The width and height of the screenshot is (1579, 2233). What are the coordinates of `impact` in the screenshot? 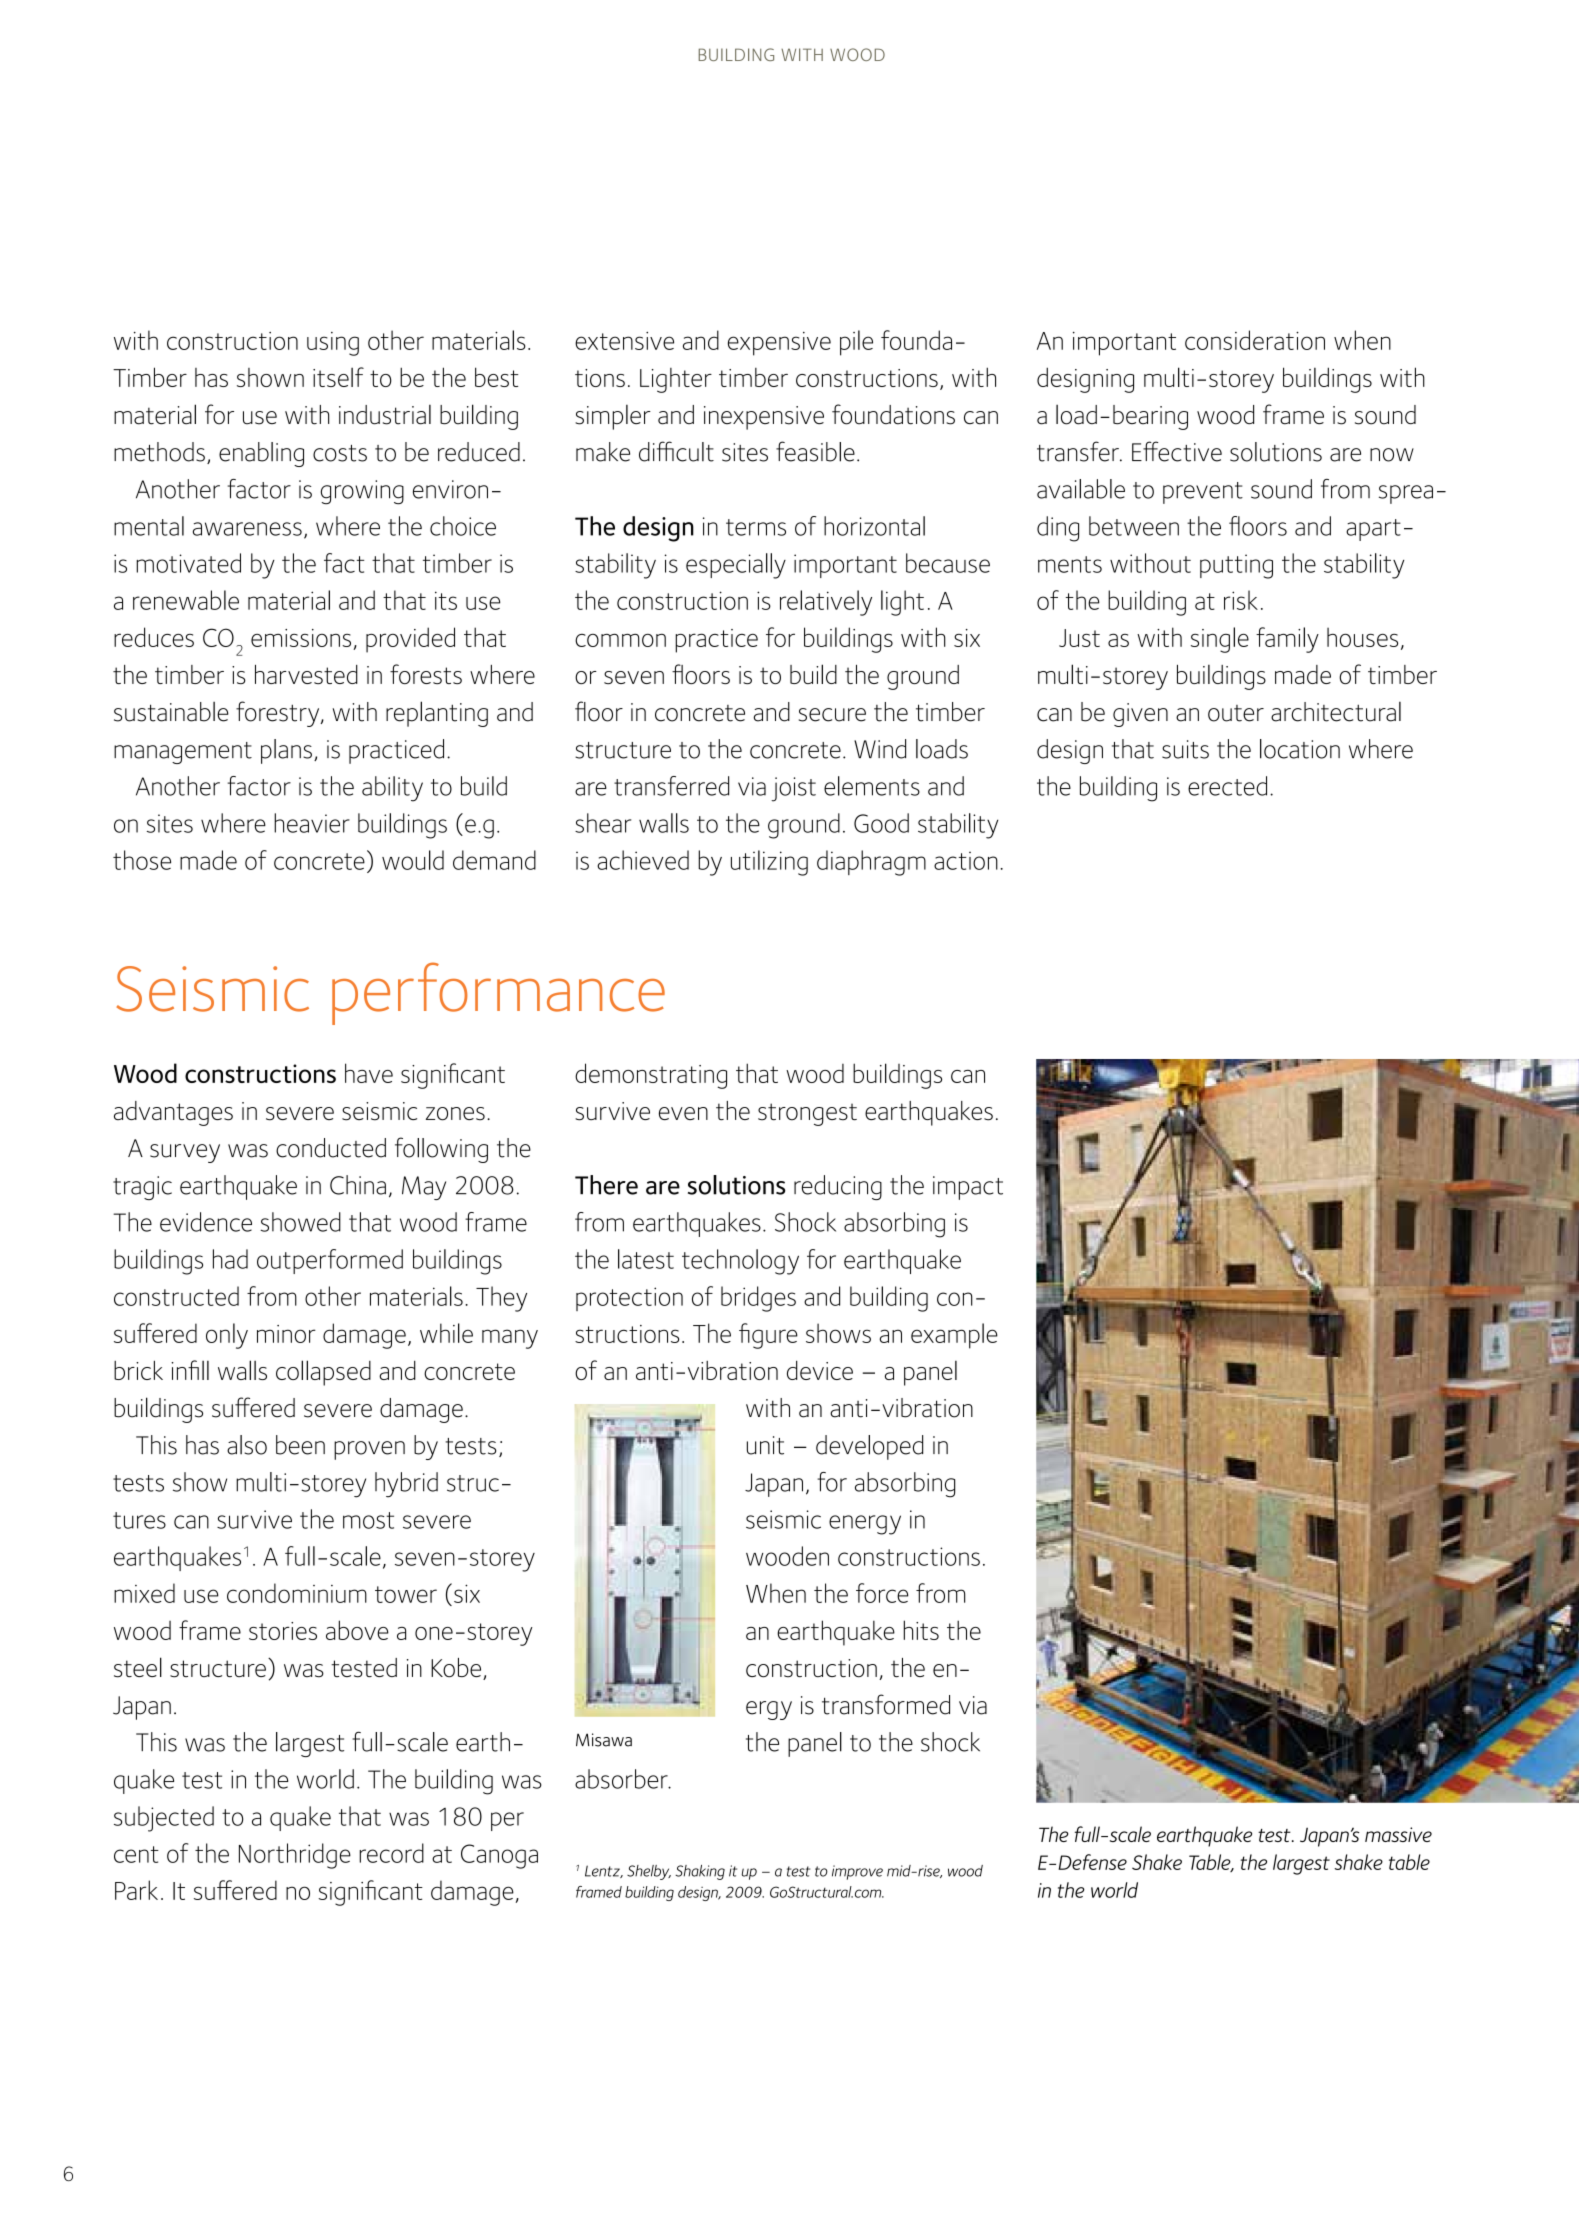 It's located at (968, 1188).
